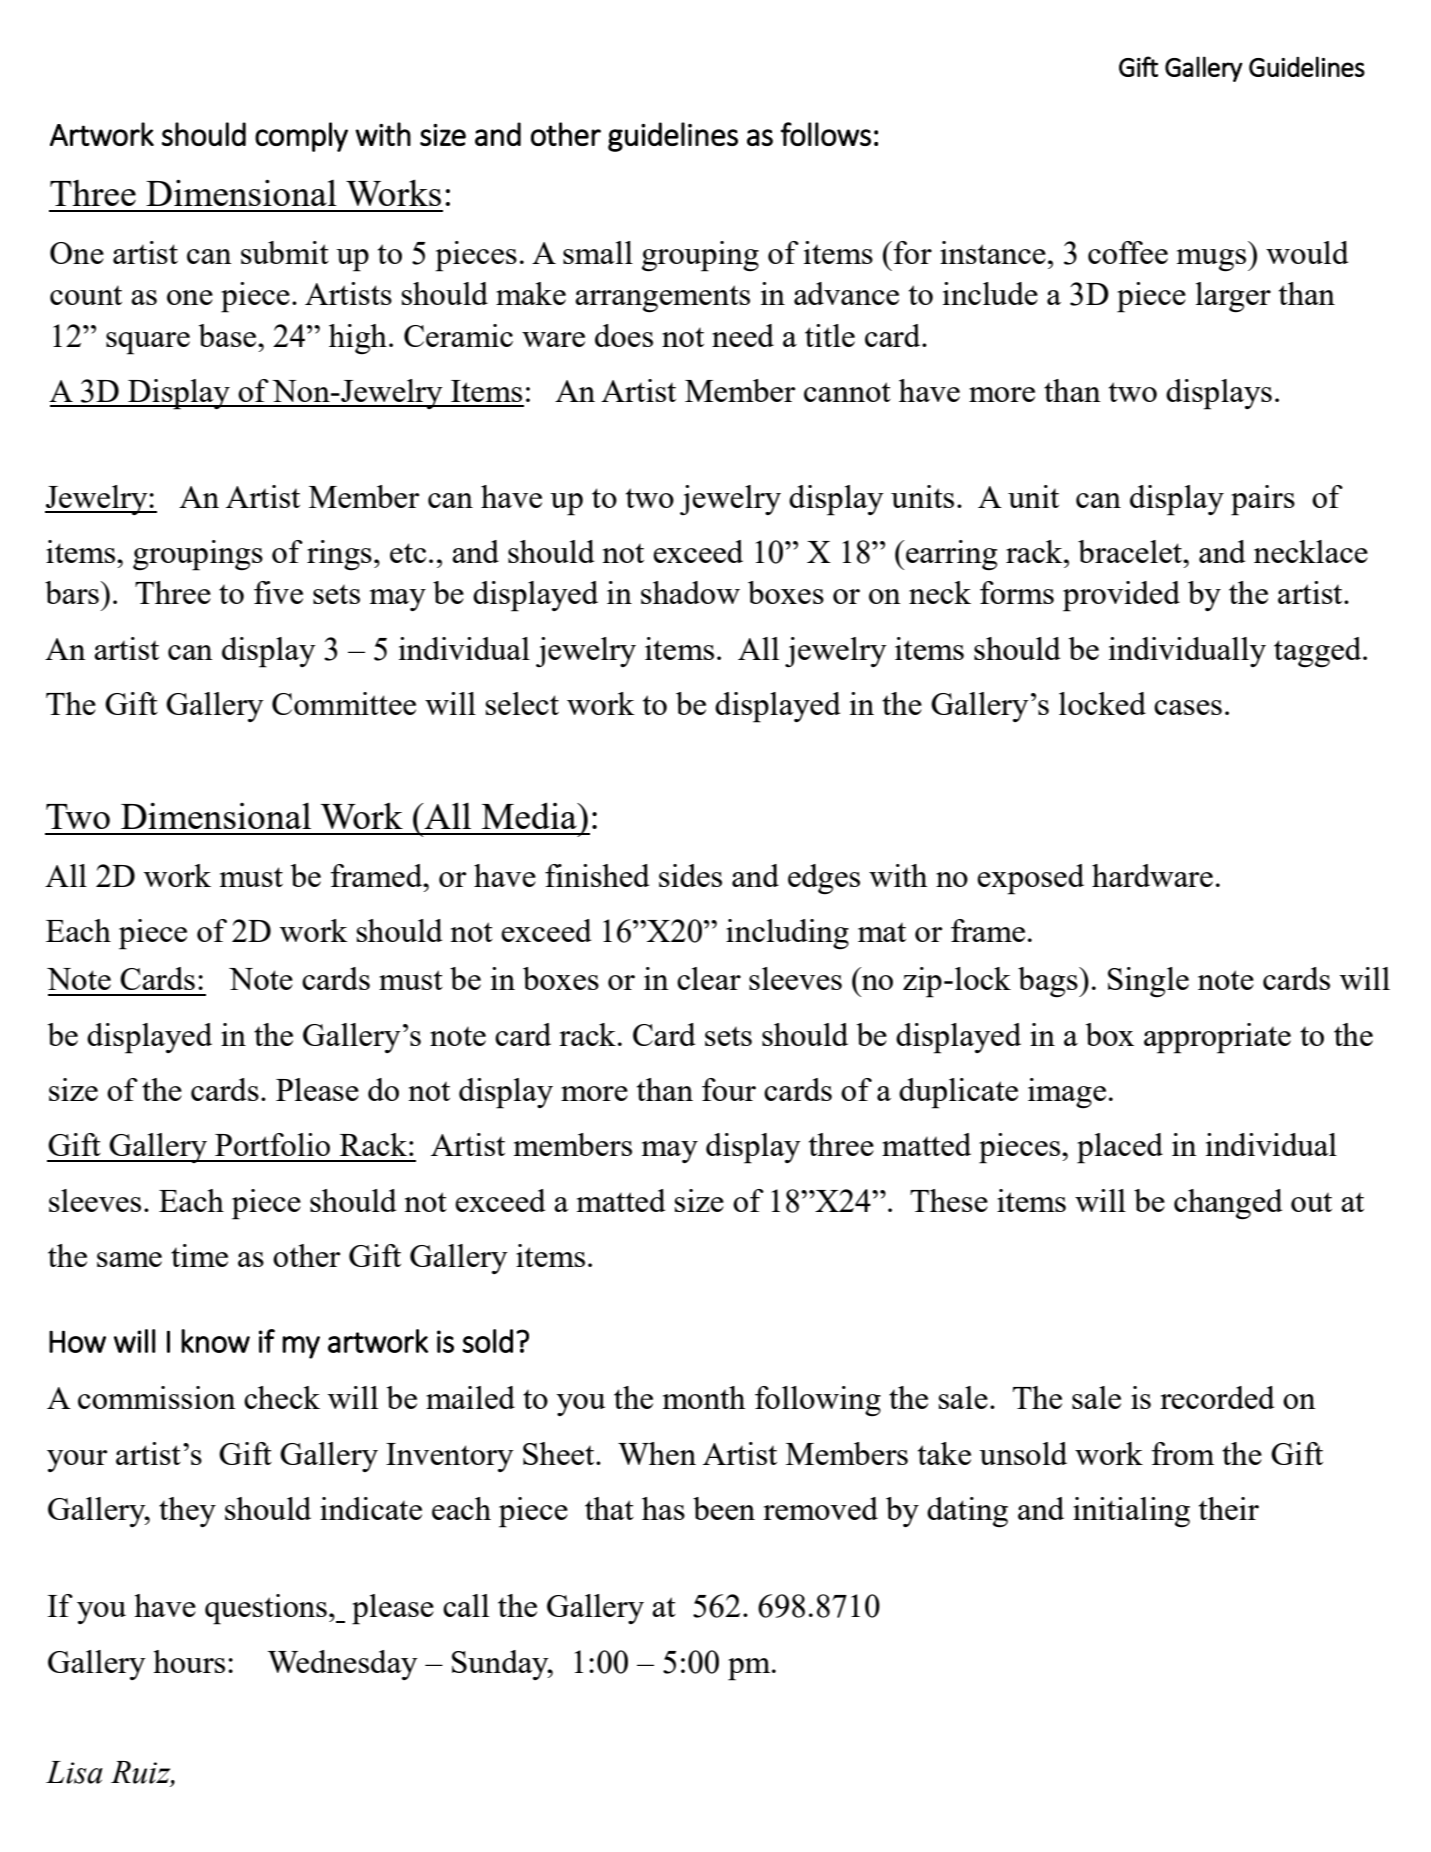 This document has height=1852, width=1431. What do you see at coordinates (729, 1089) in the document?
I see `four` at bounding box center [729, 1089].
